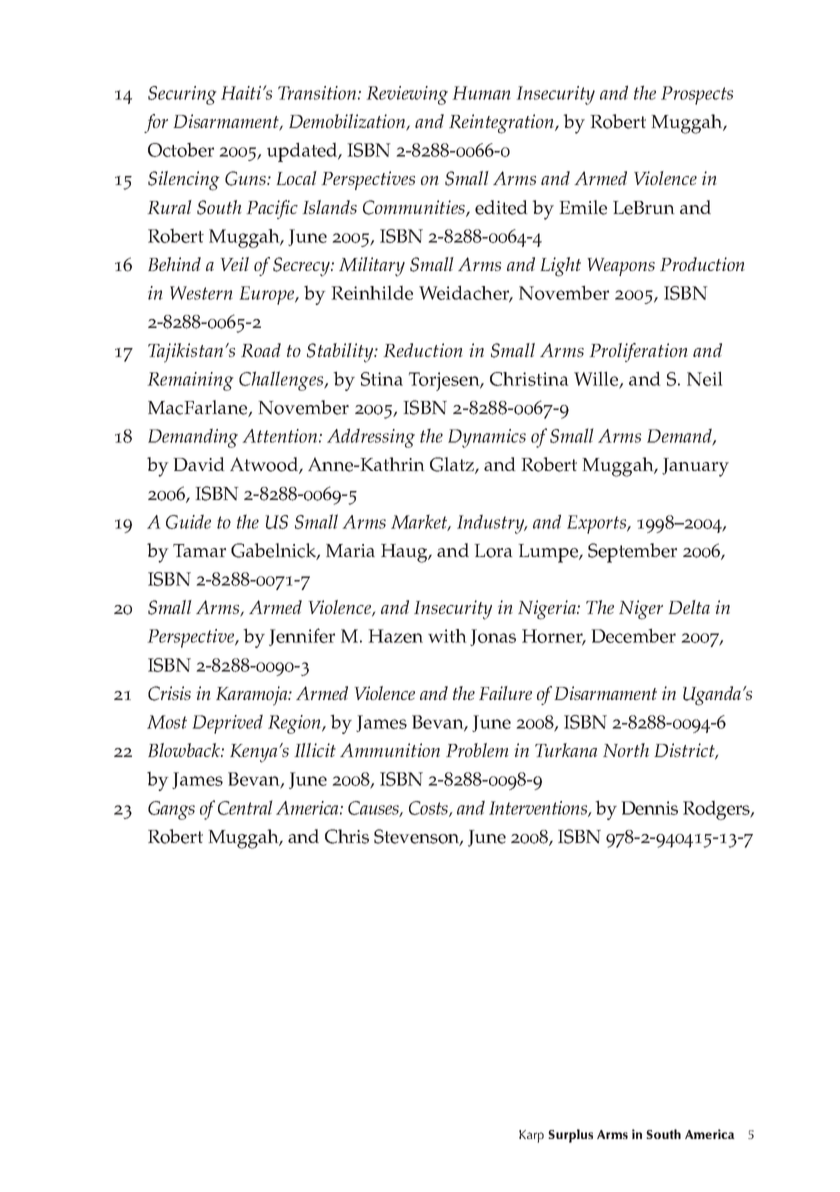 This document has width=840, height=1192. What do you see at coordinates (245, 807) in the document?
I see `Central` at bounding box center [245, 807].
